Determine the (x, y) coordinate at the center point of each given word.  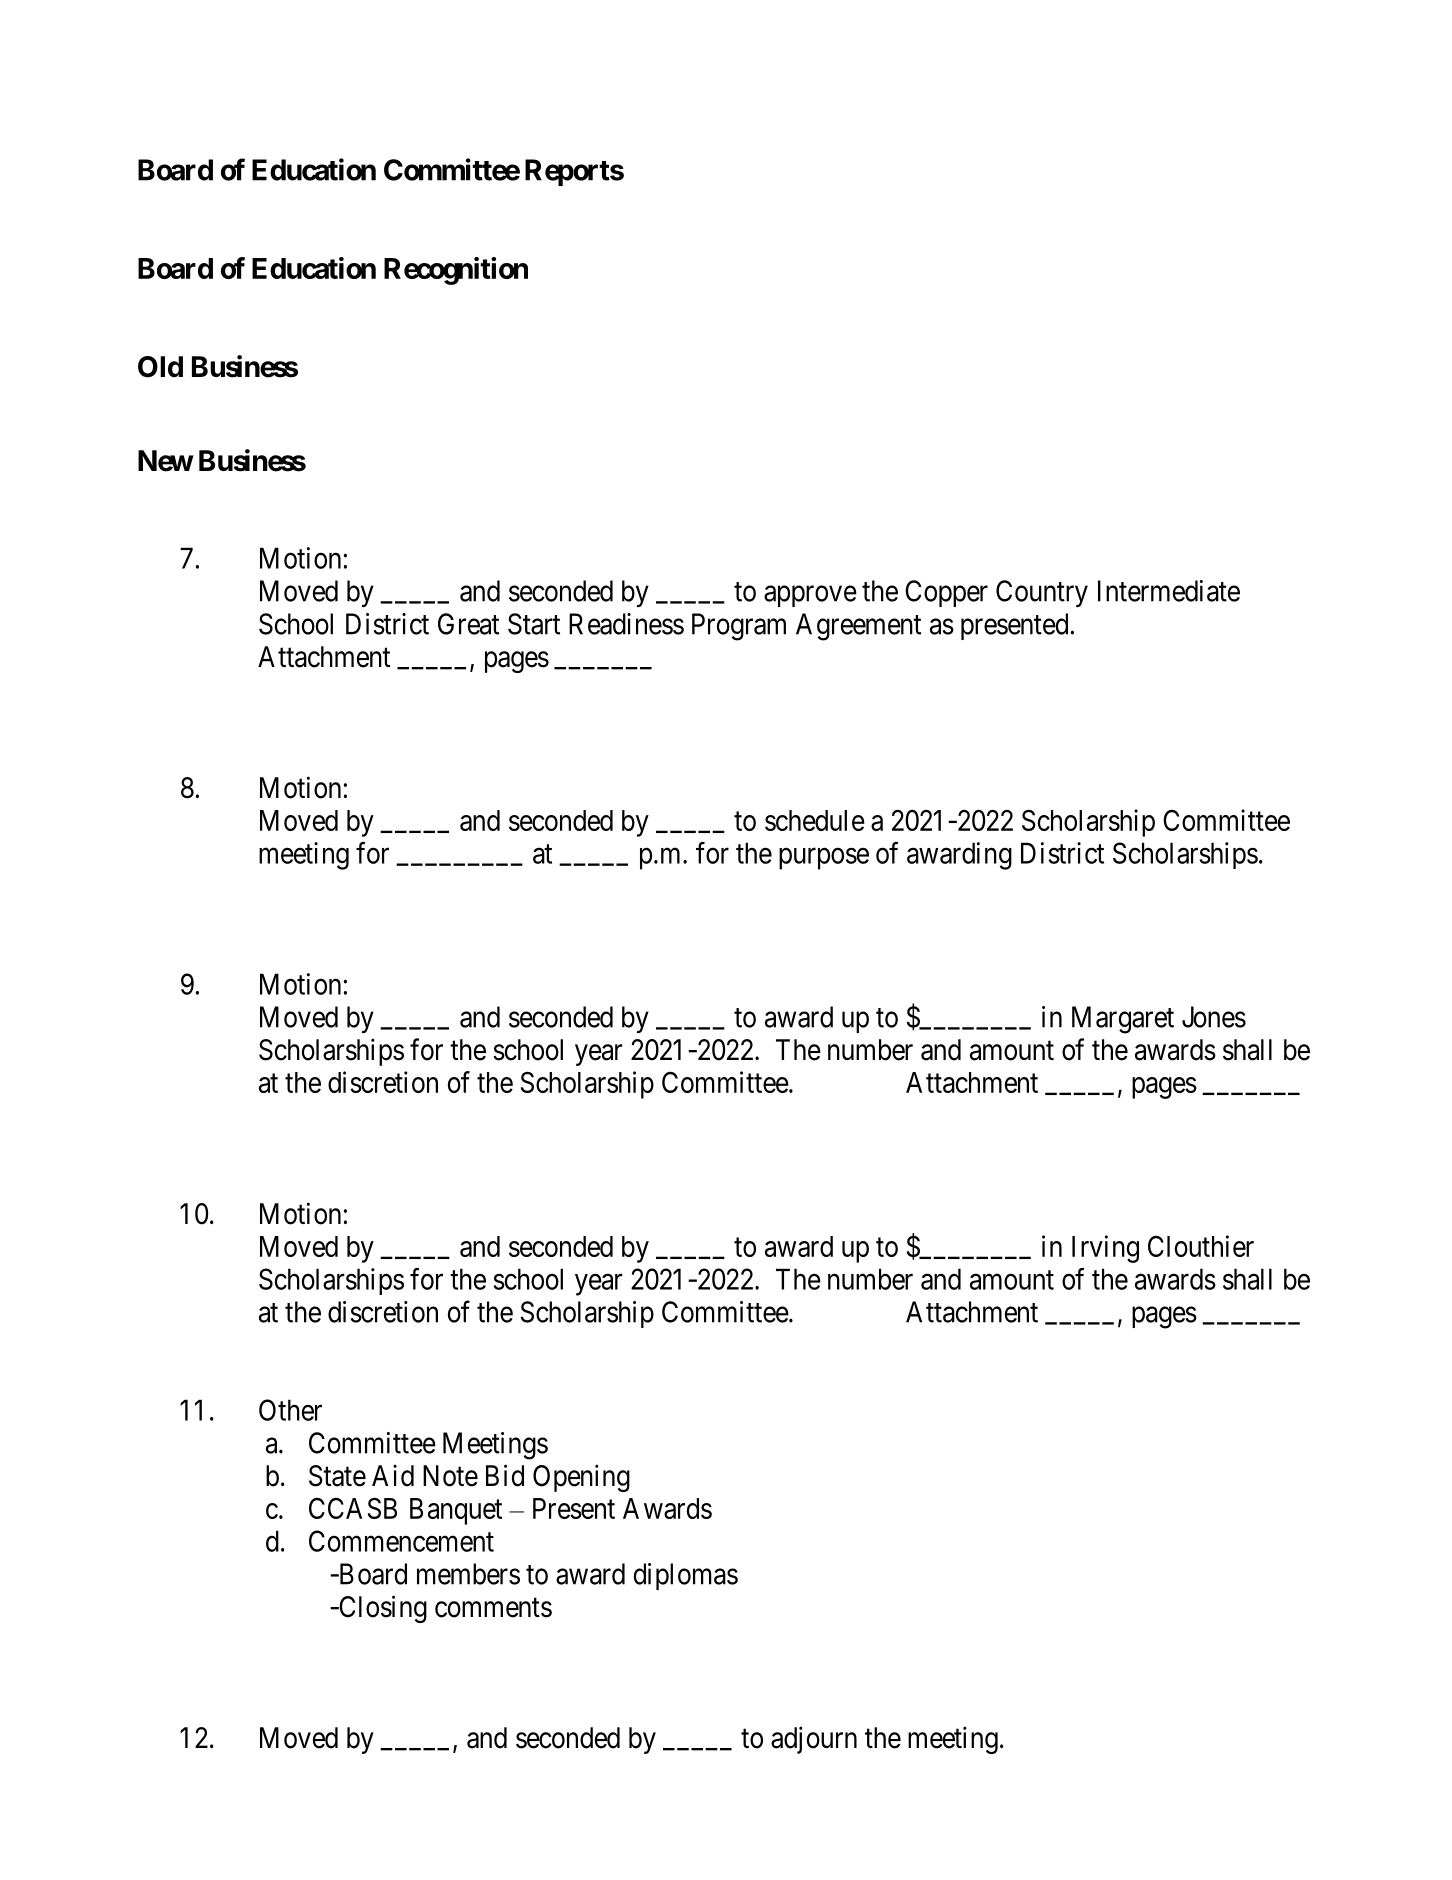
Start (534, 624)
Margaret (1123, 1020)
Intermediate (1169, 591)
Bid (505, 1475)
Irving (1105, 1249)
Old (160, 367)
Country (1042, 593)
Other (290, 1410)
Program (739, 627)
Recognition (456, 271)
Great (468, 624)
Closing (382, 1609)
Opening (581, 1478)
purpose (824, 859)
